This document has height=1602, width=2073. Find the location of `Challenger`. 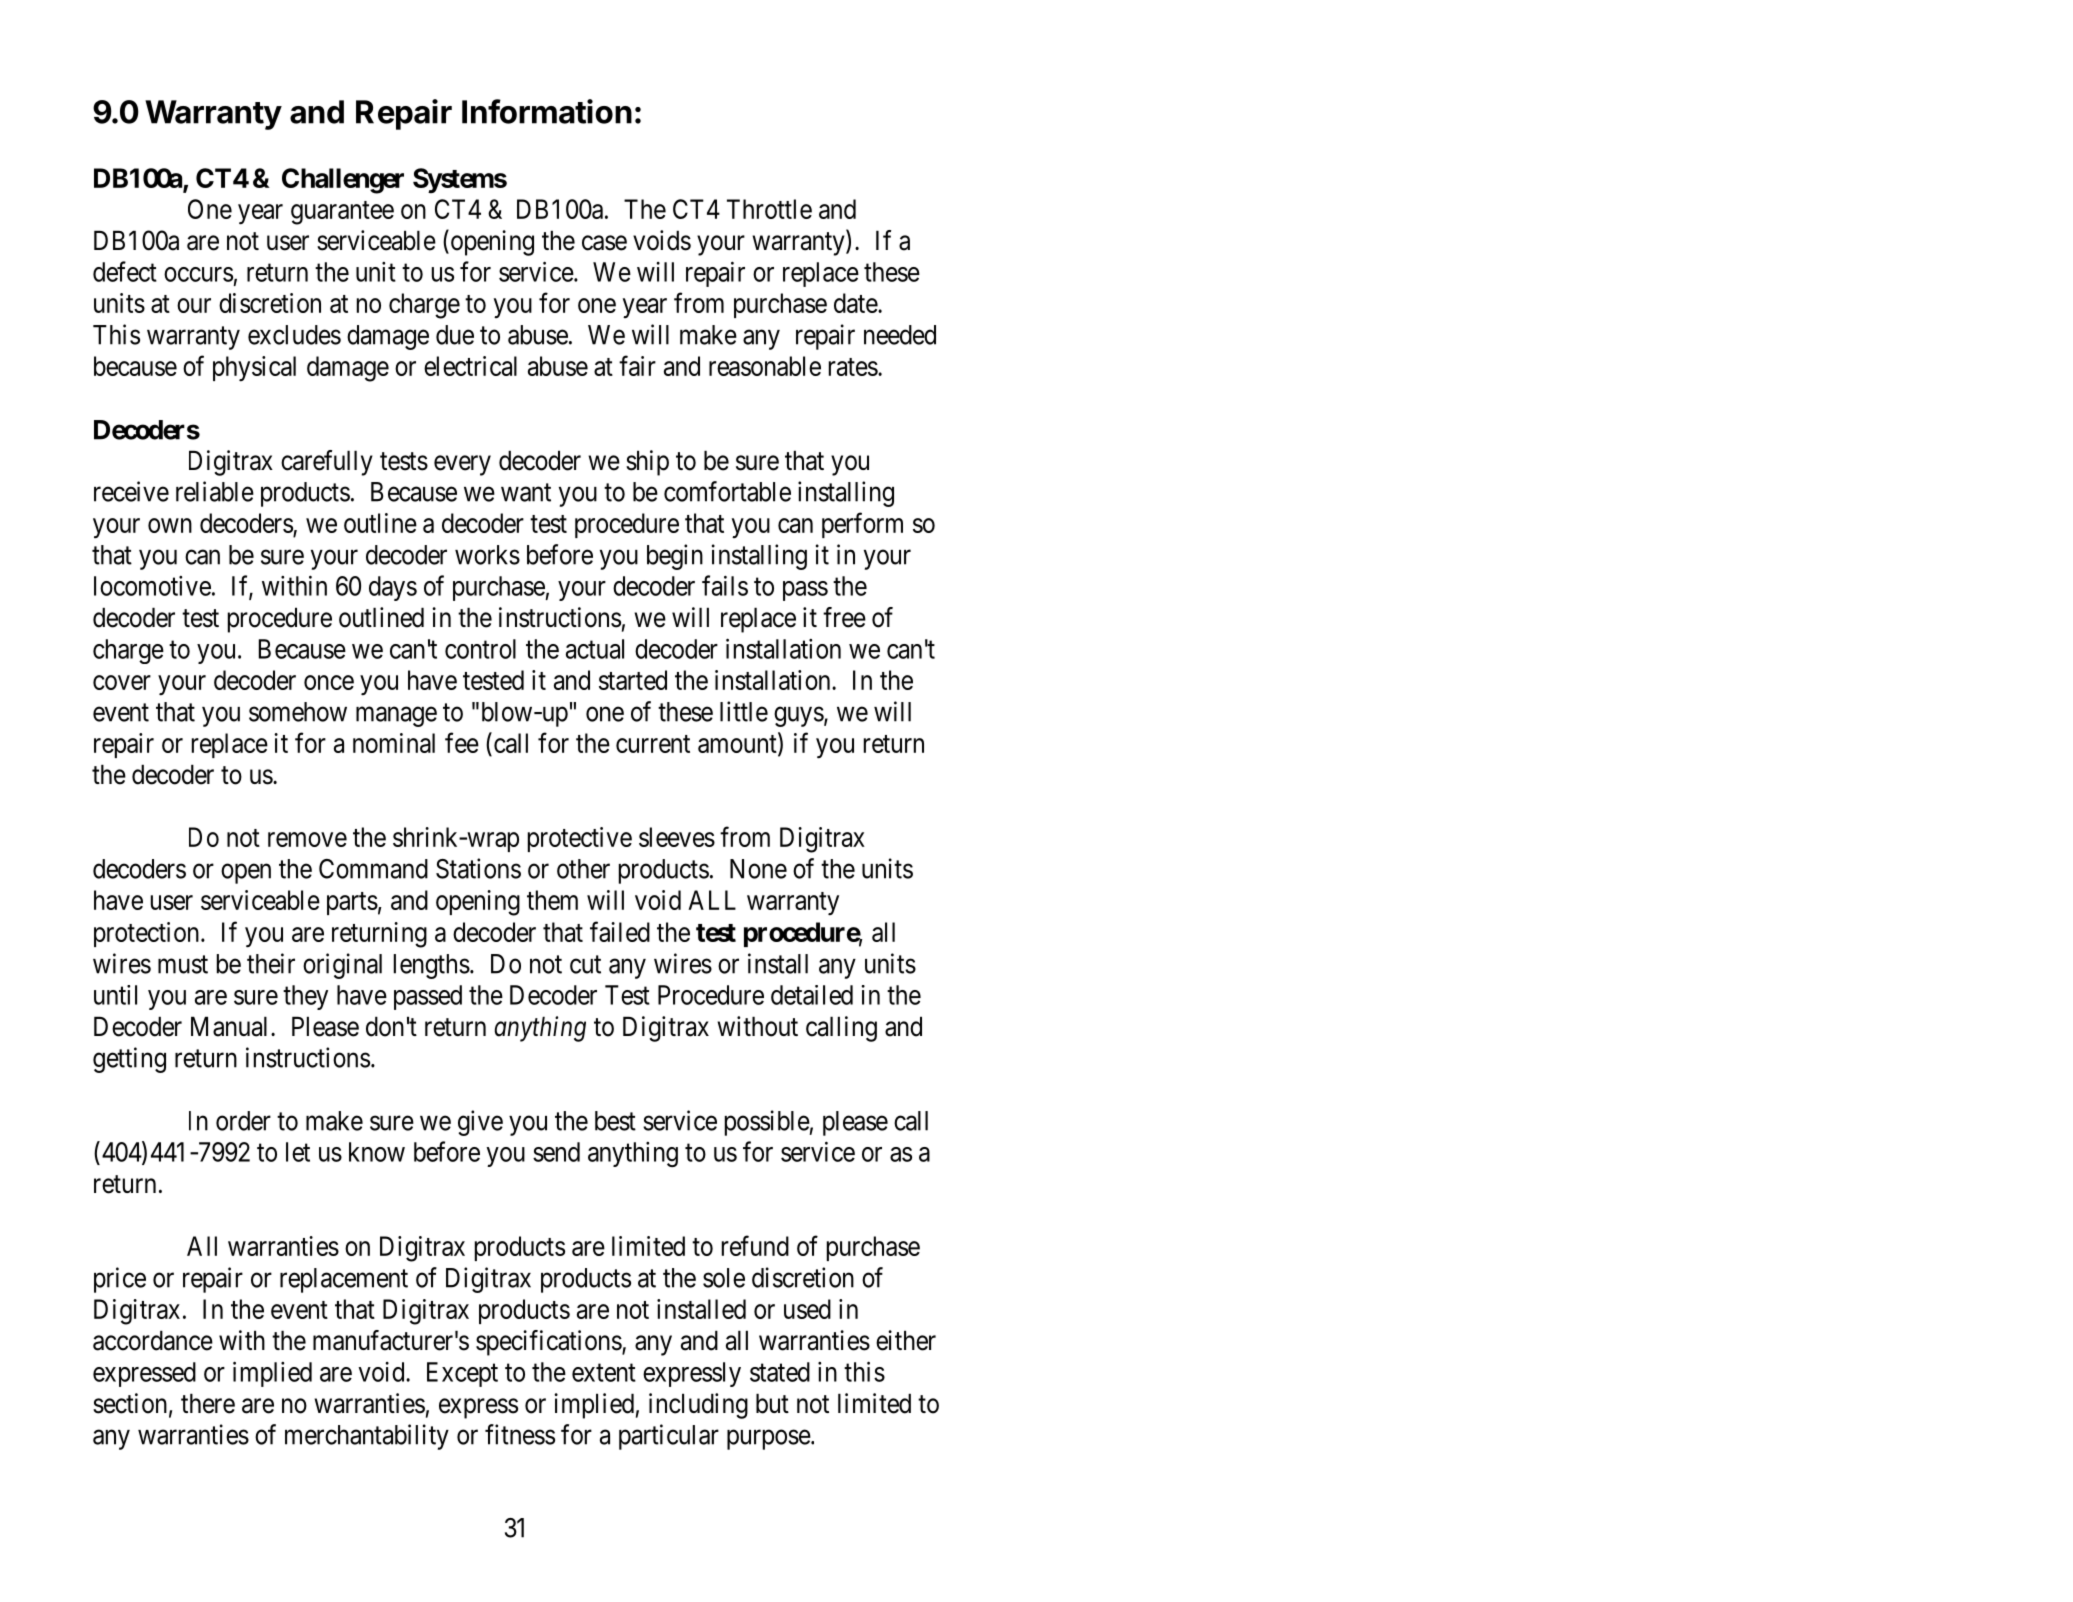

Challenger is located at coordinates (343, 181).
